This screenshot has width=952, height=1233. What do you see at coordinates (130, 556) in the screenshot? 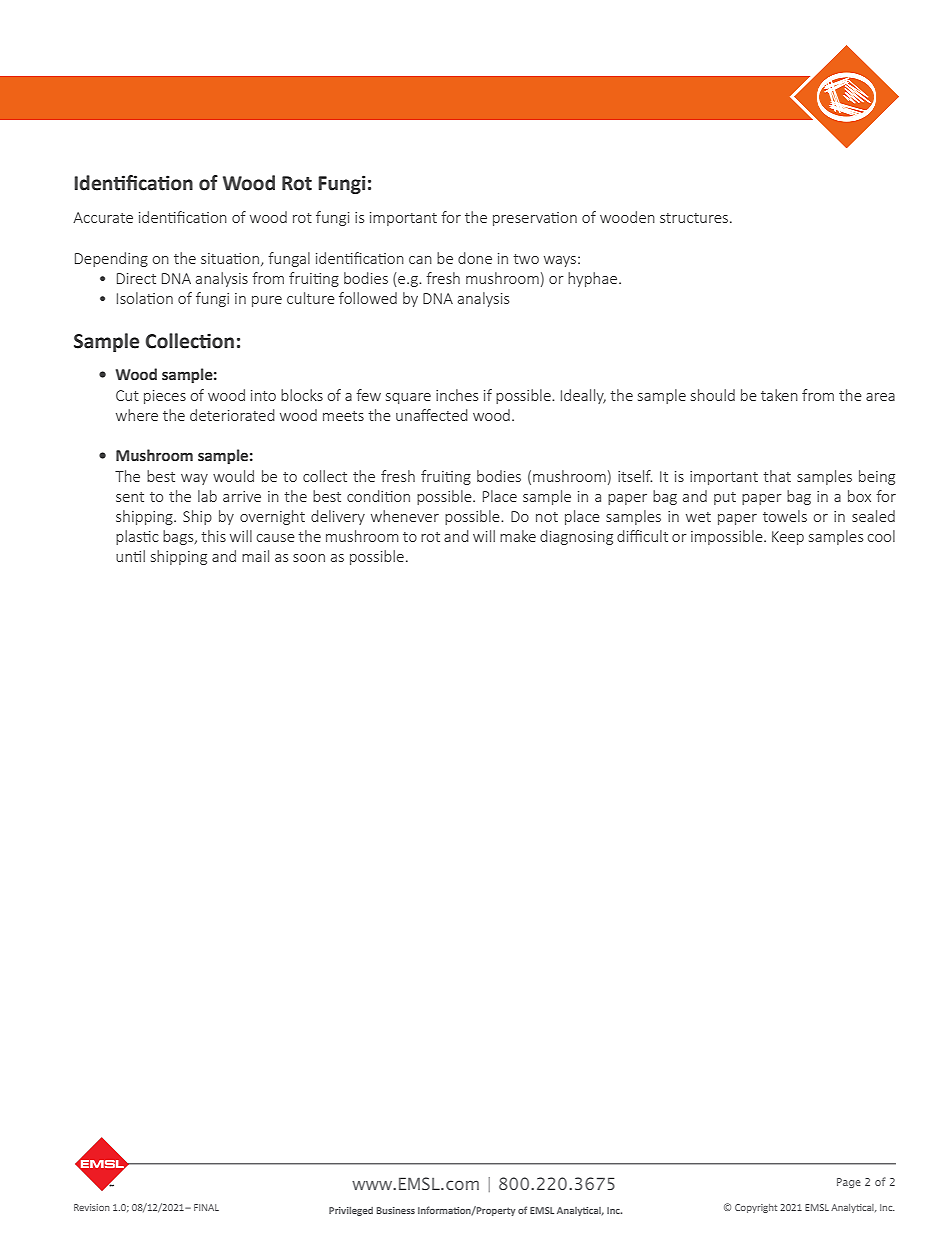
I see `until` at bounding box center [130, 556].
